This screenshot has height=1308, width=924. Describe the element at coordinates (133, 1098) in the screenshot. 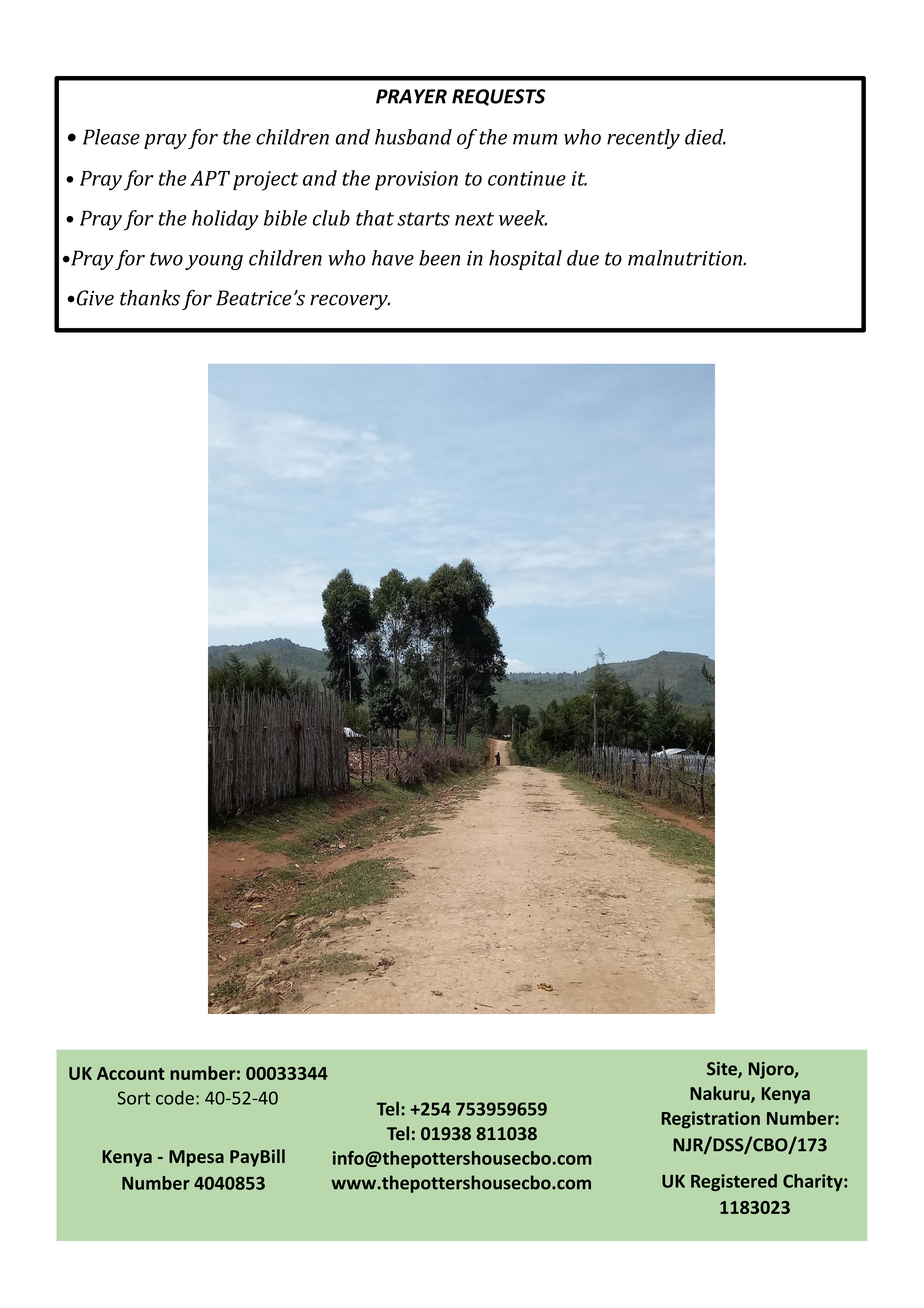

I see `Sort` at that location.
